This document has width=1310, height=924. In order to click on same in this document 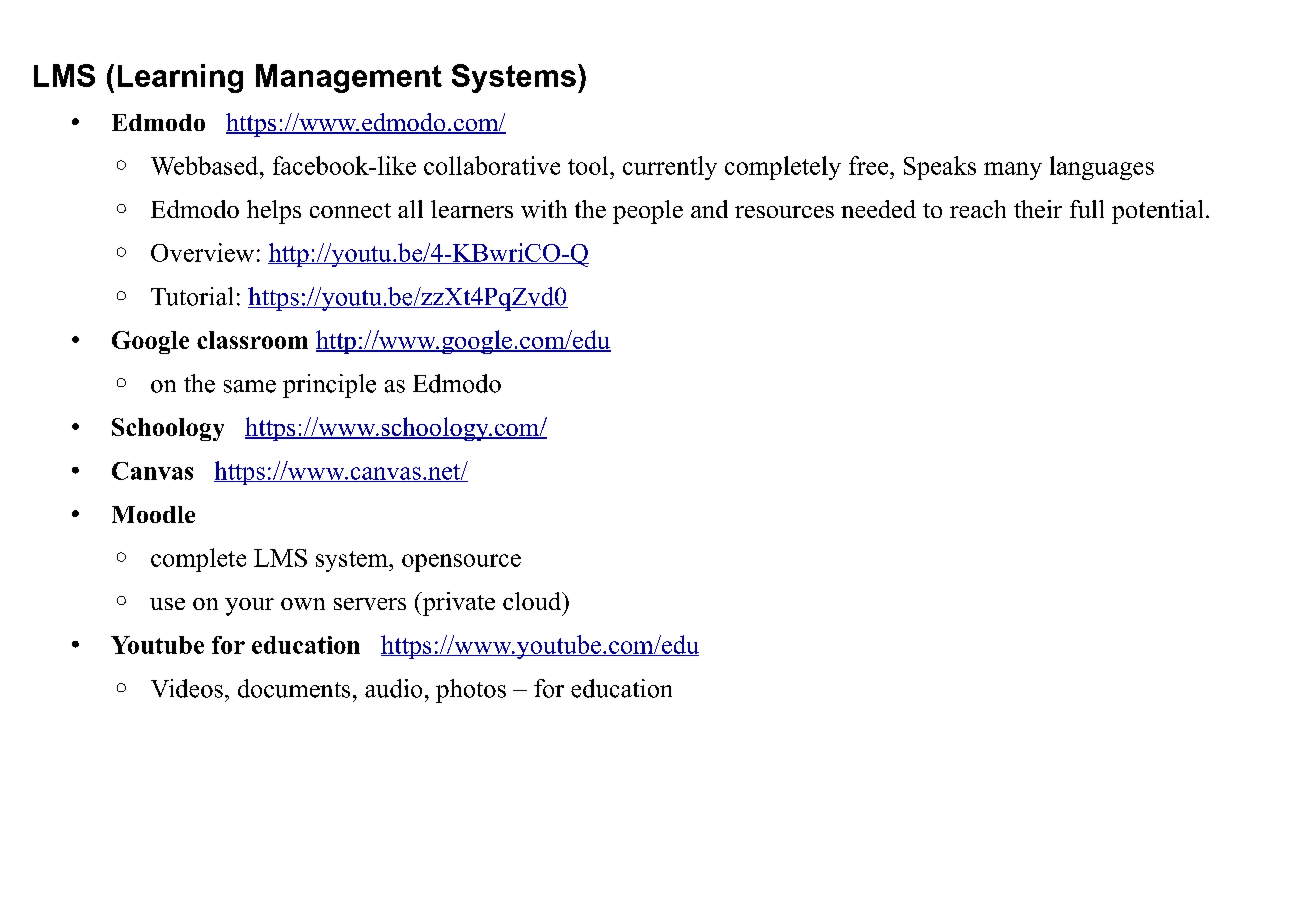, I will do `click(250, 386)`.
